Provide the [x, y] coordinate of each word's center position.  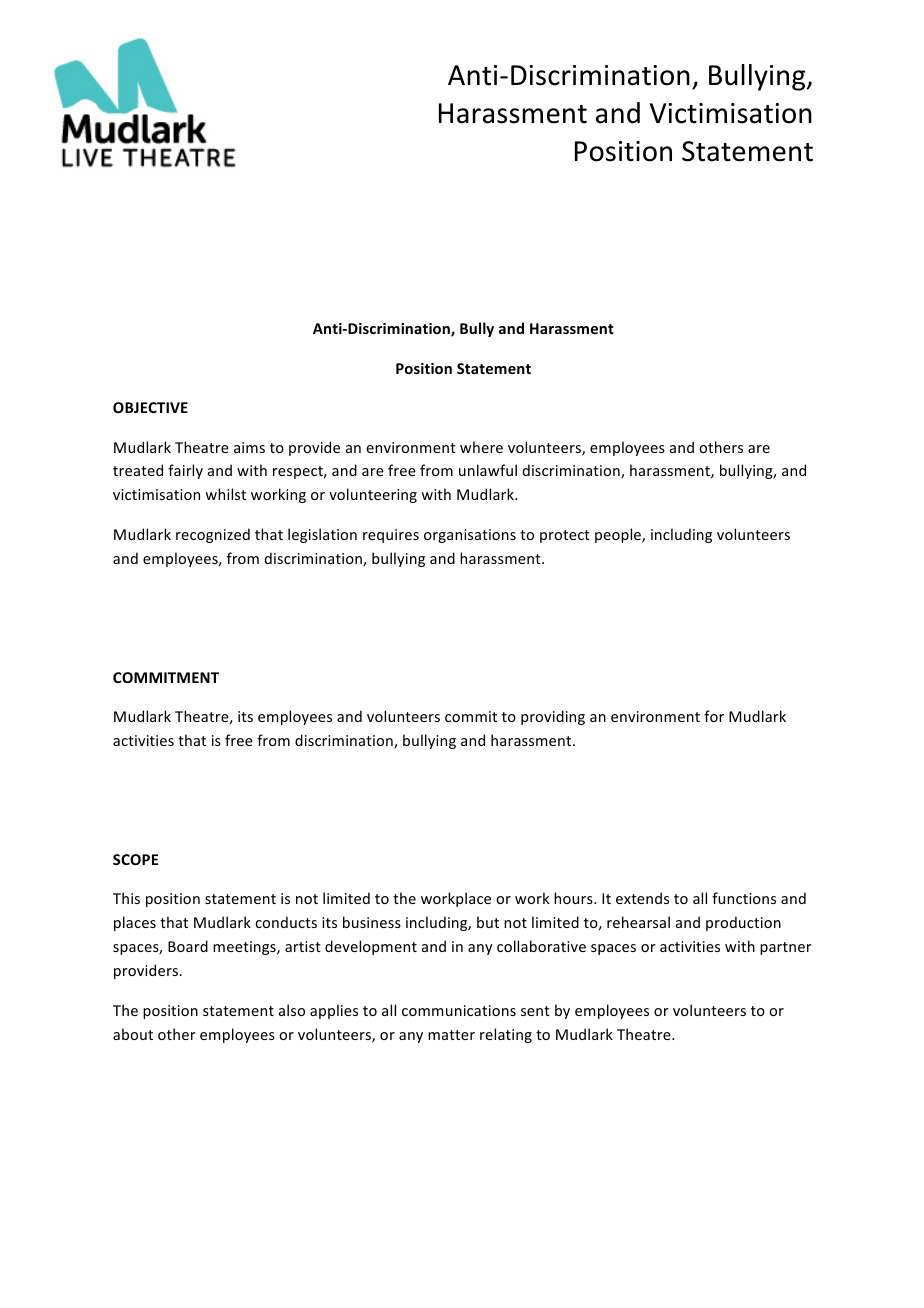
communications [459, 1010]
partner [786, 948]
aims [249, 447]
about [133, 1034]
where [481, 447]
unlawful [488, 470]
